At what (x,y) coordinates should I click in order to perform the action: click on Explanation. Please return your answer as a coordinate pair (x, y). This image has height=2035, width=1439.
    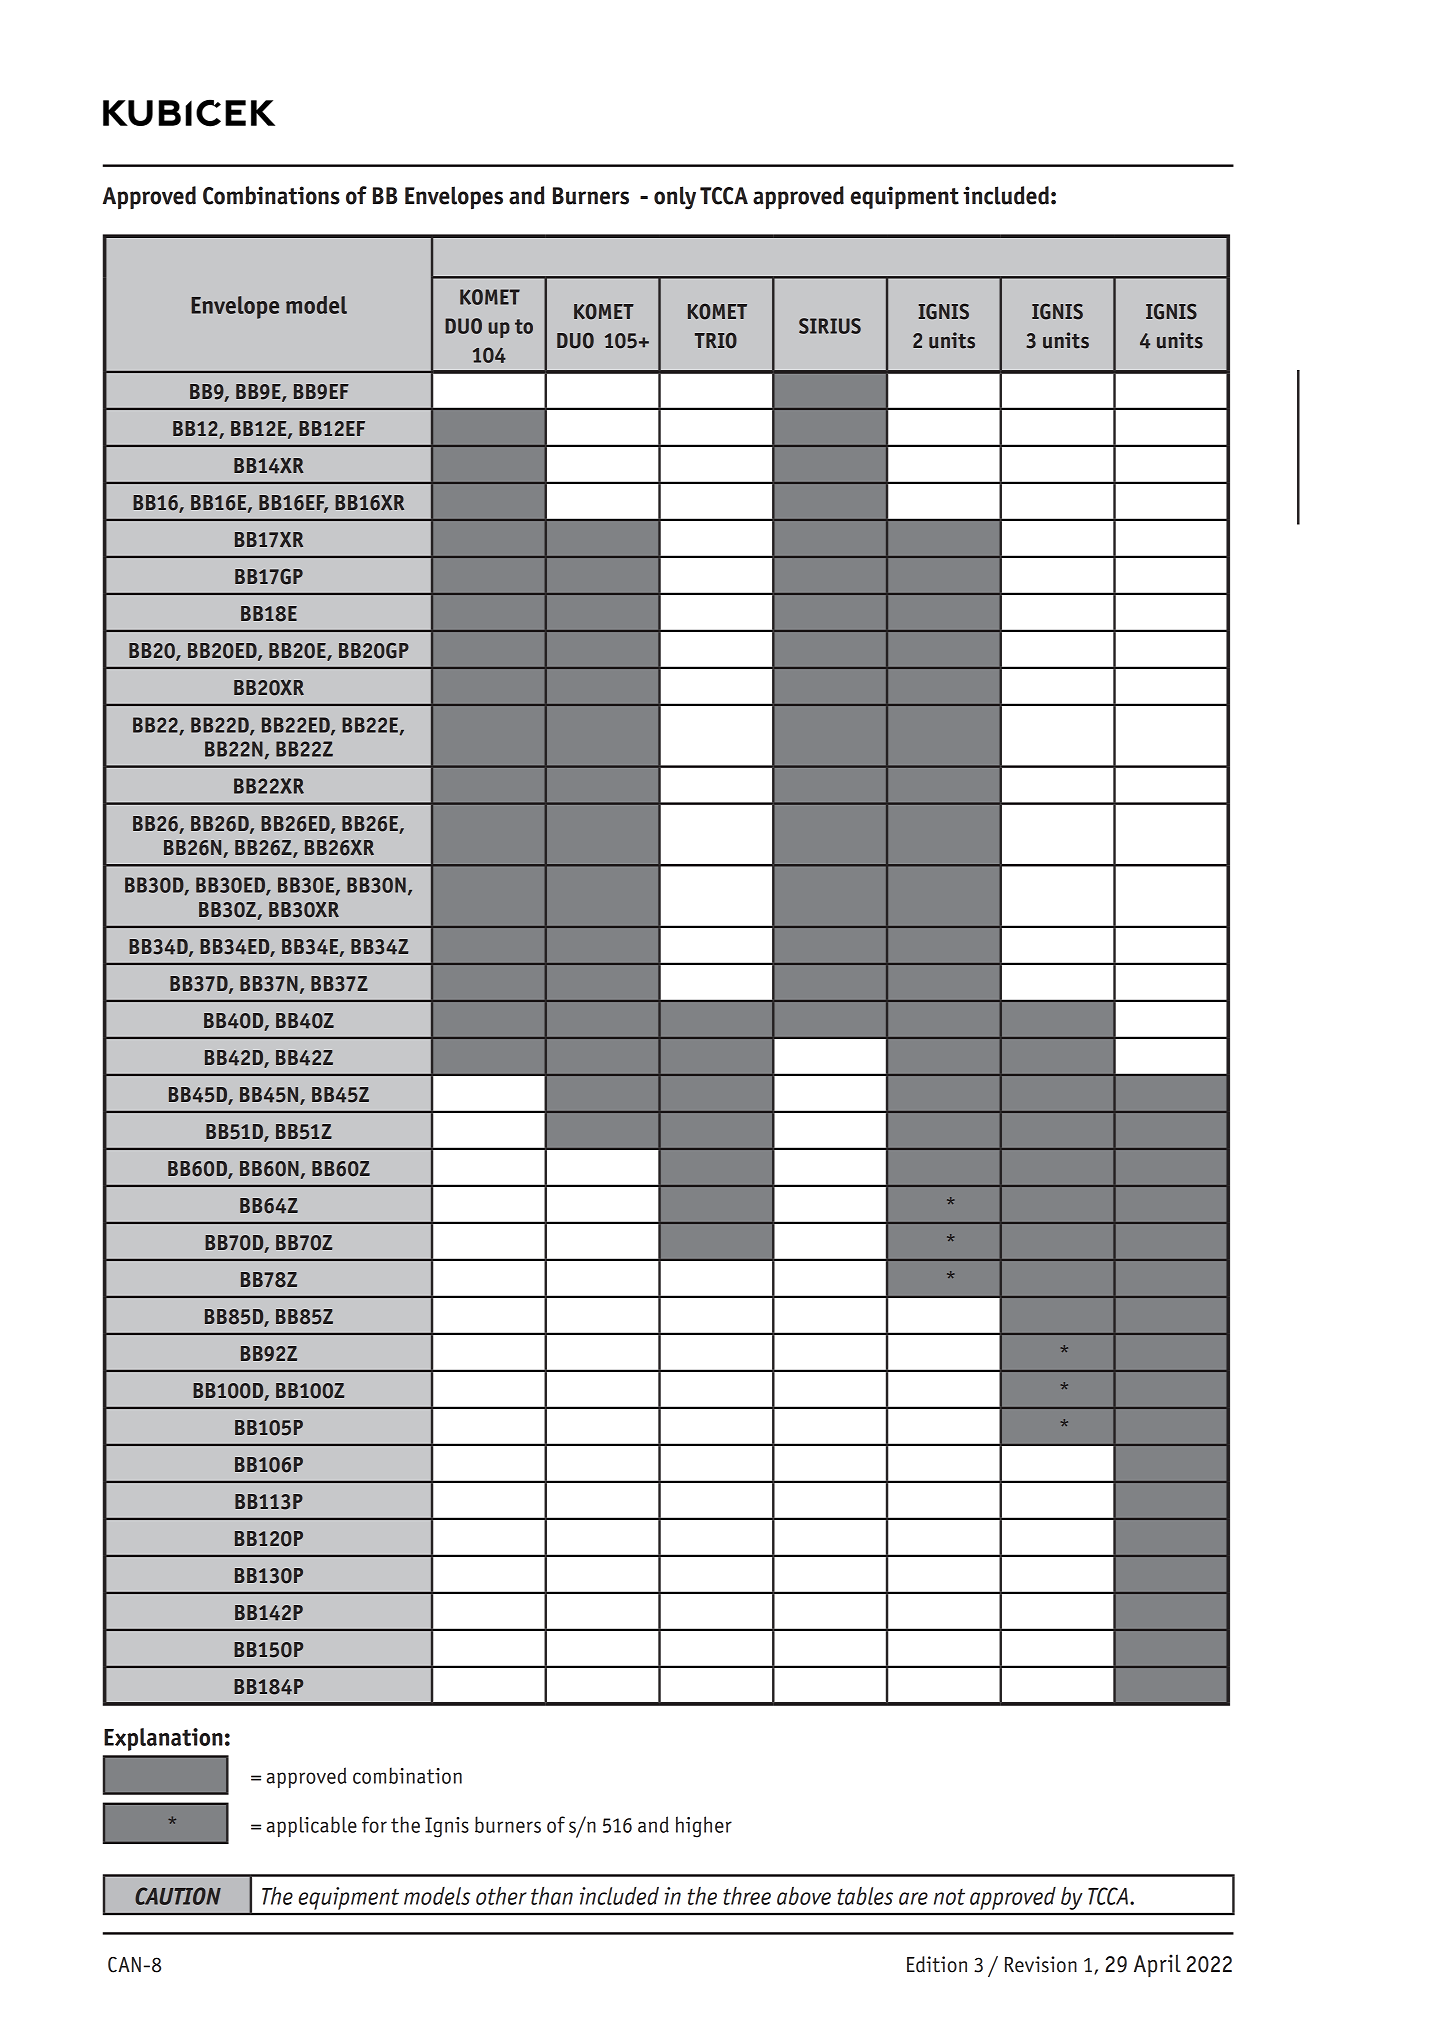
    Looking at the image, I should click on (163, 1739).
